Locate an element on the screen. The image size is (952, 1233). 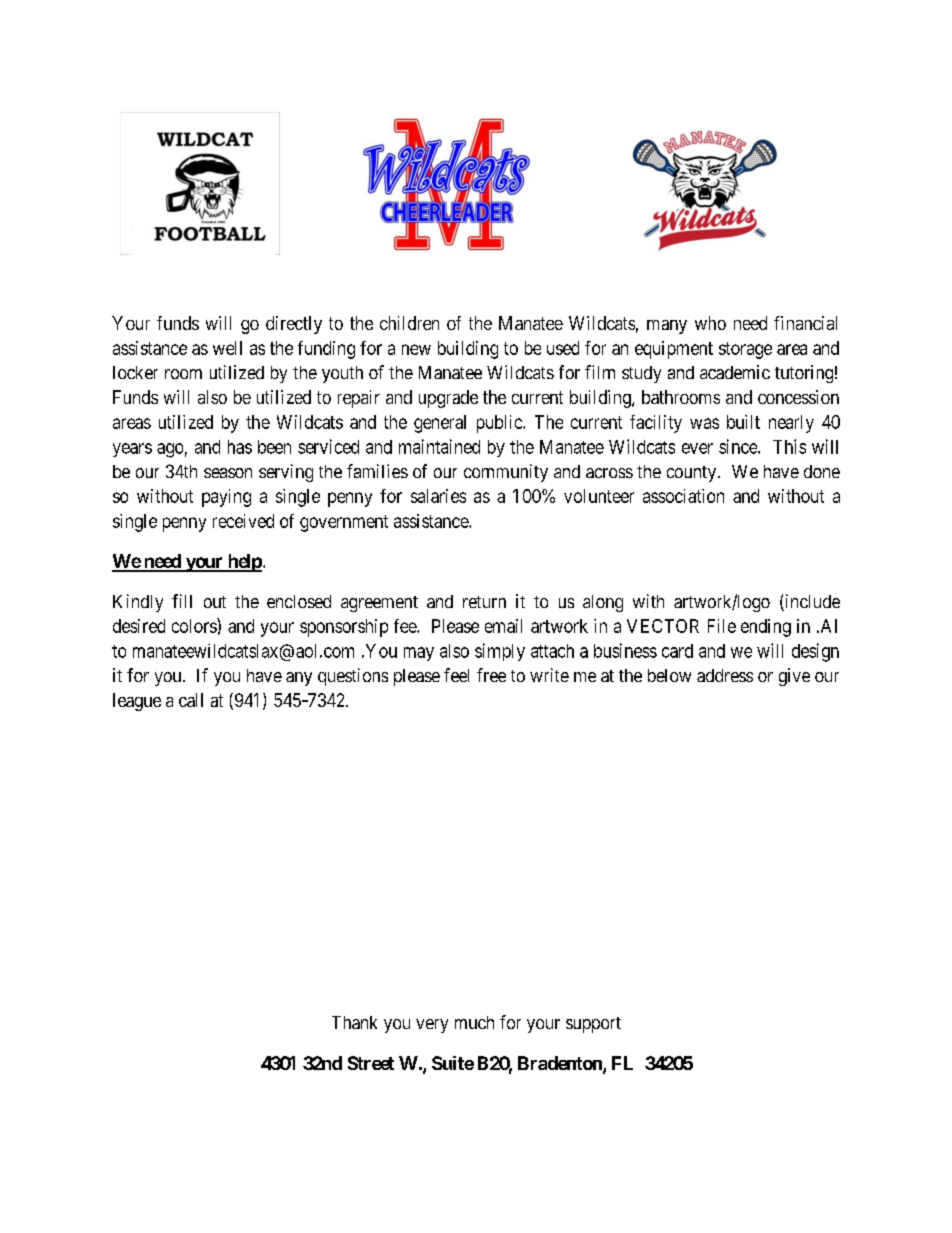
received is located at coordinates (243, 521).
